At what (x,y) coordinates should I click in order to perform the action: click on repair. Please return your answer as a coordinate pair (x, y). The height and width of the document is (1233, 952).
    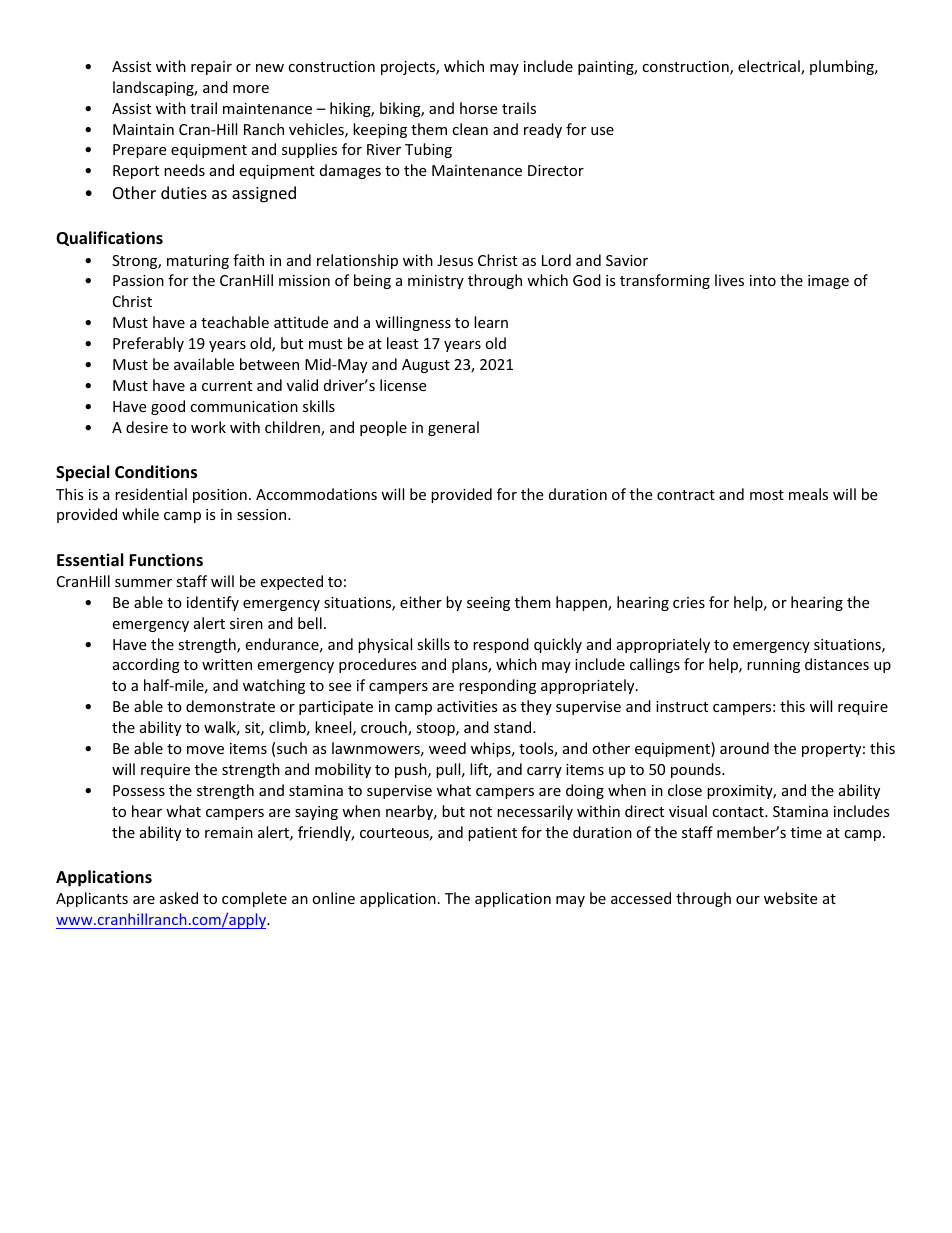
    Looking at the image, I should click on (211, 68).
